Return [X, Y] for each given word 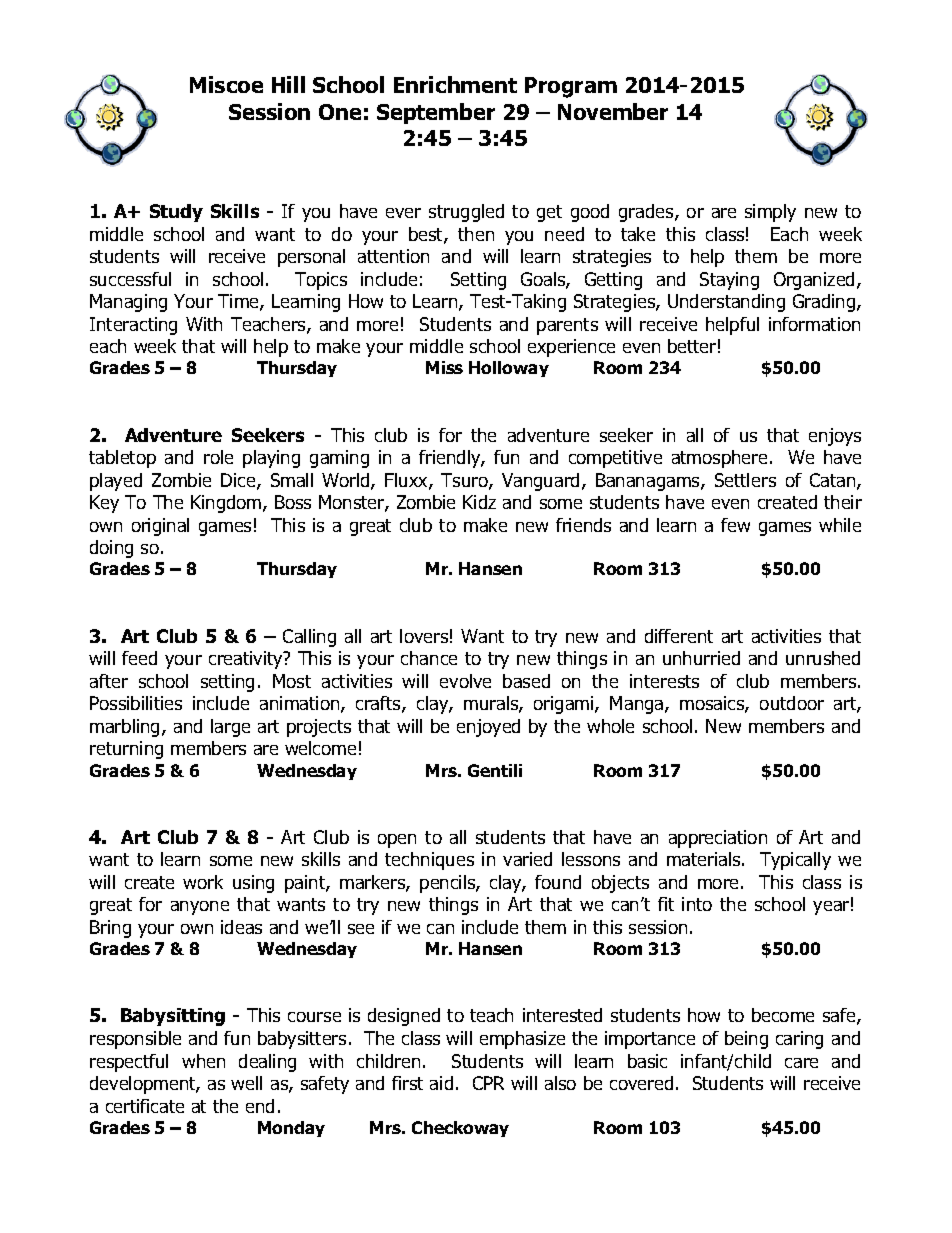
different [679, 636]
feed [139, 658]
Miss [444, 367]
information [814, 324]
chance [429, 658]
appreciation [718, 839]
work [203, 882]
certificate [145, 1106]
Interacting [133, 326]
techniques [429, 861]
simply [770, 213]
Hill [288, 84]
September [436, 113]
